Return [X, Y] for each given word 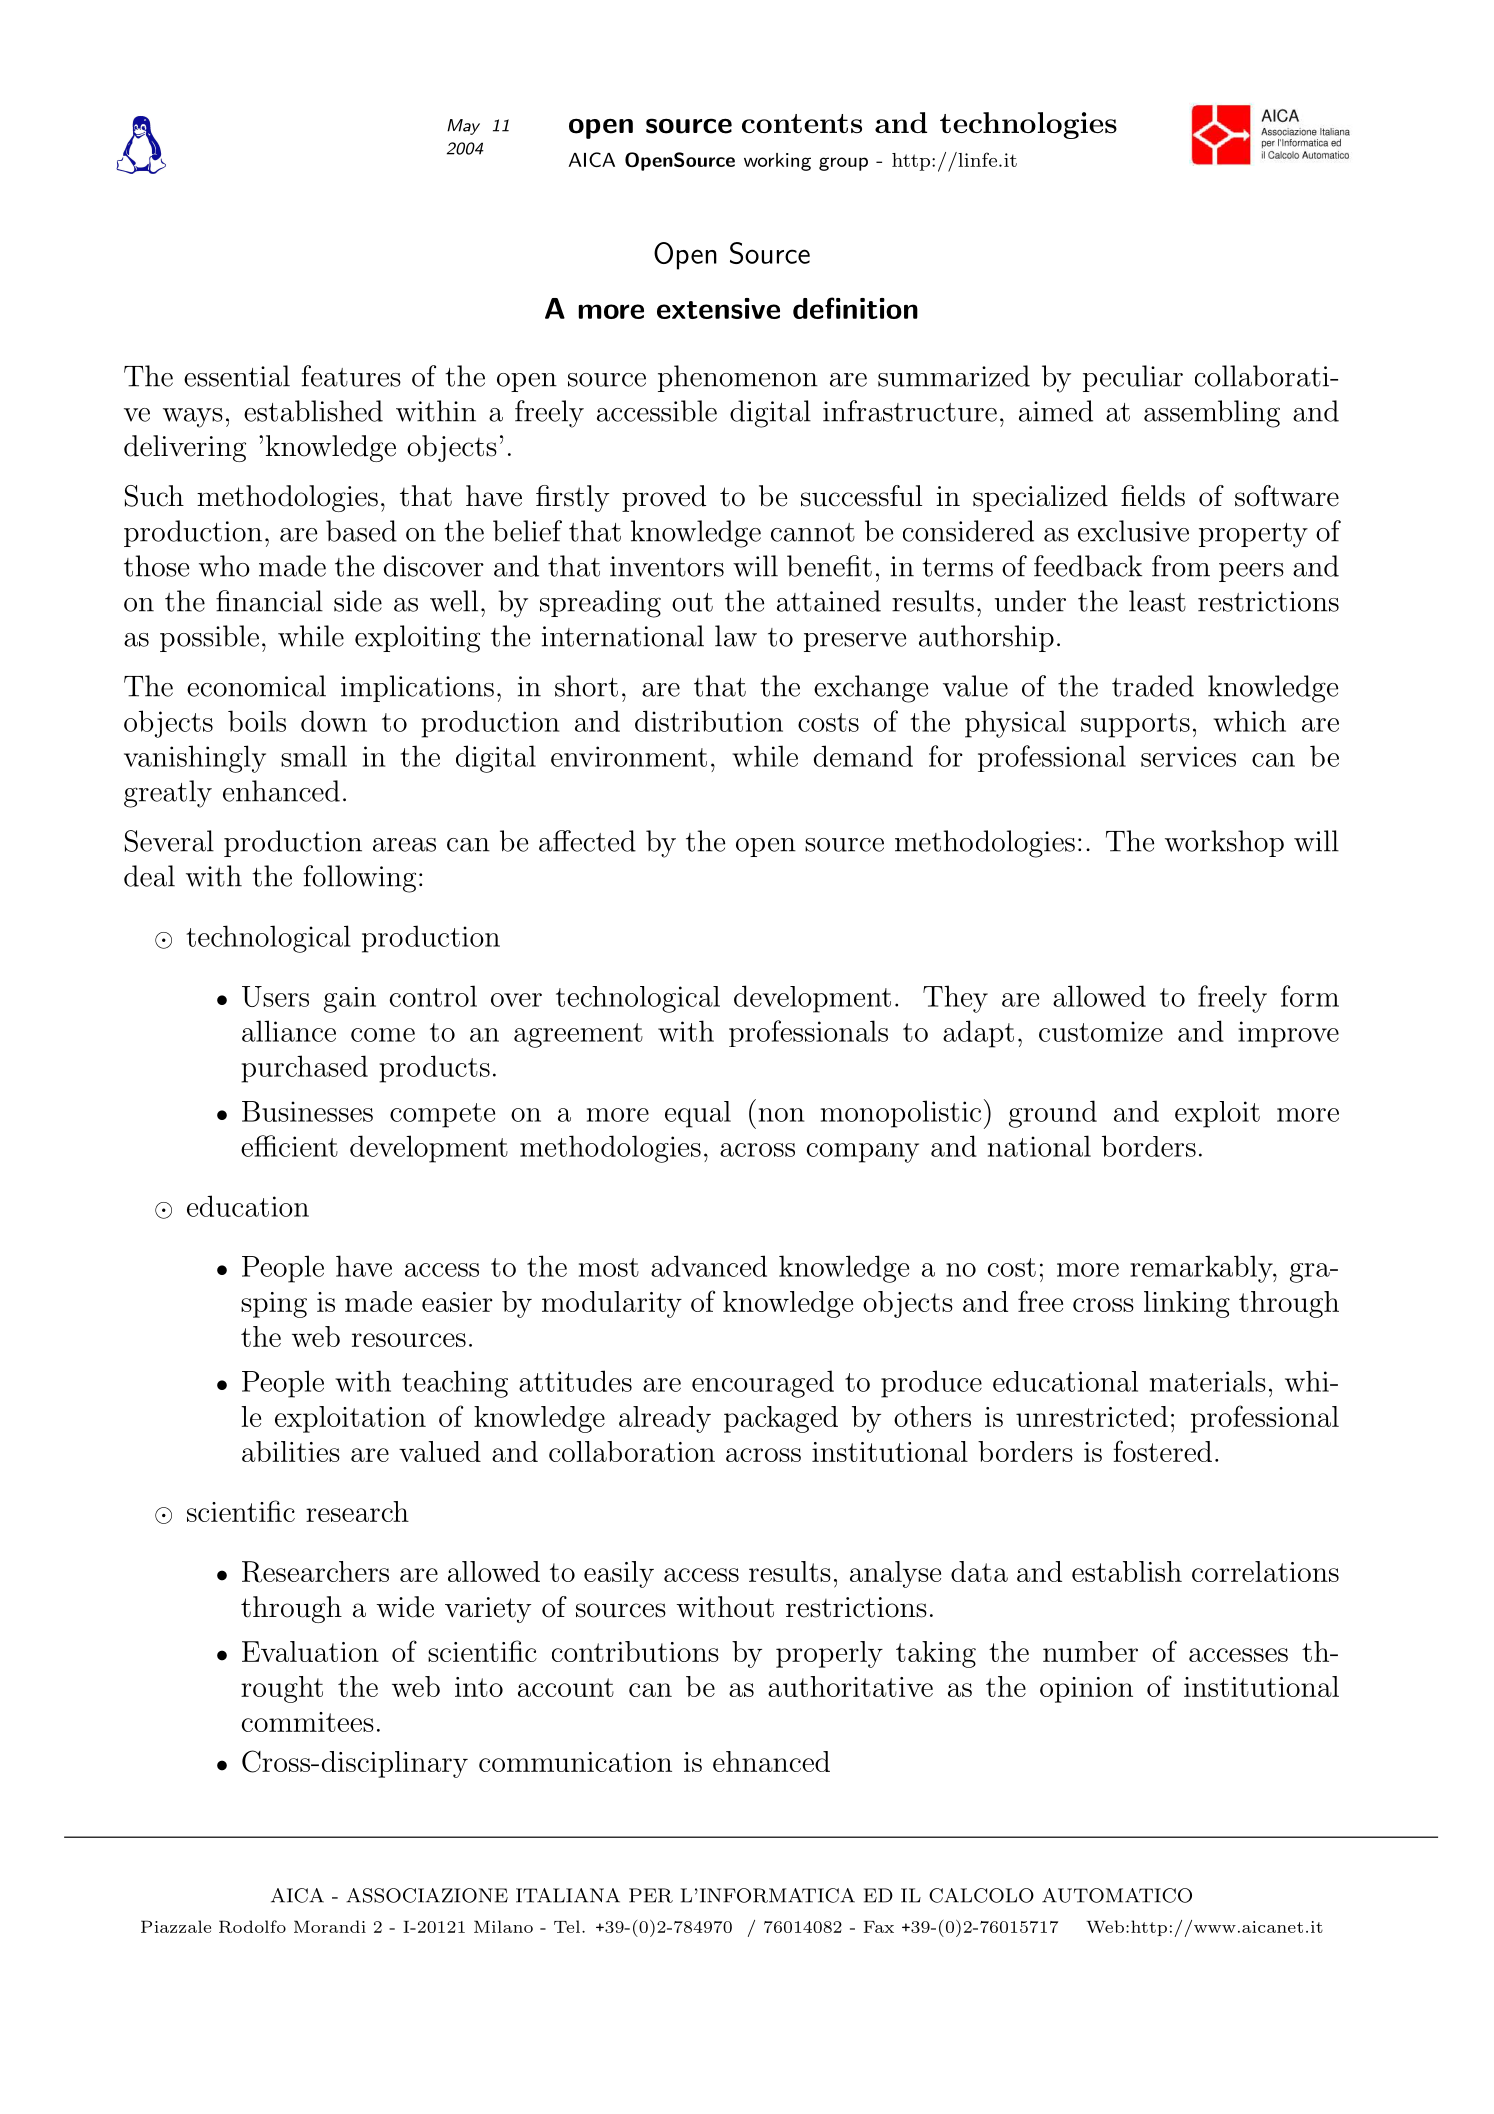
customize [1101, 1031]
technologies [1028, 125]
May [463, 127]
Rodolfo [252, 1926]
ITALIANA [568, 1895]
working [777, 162]
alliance [289, 1031]
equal [698, 1114]
